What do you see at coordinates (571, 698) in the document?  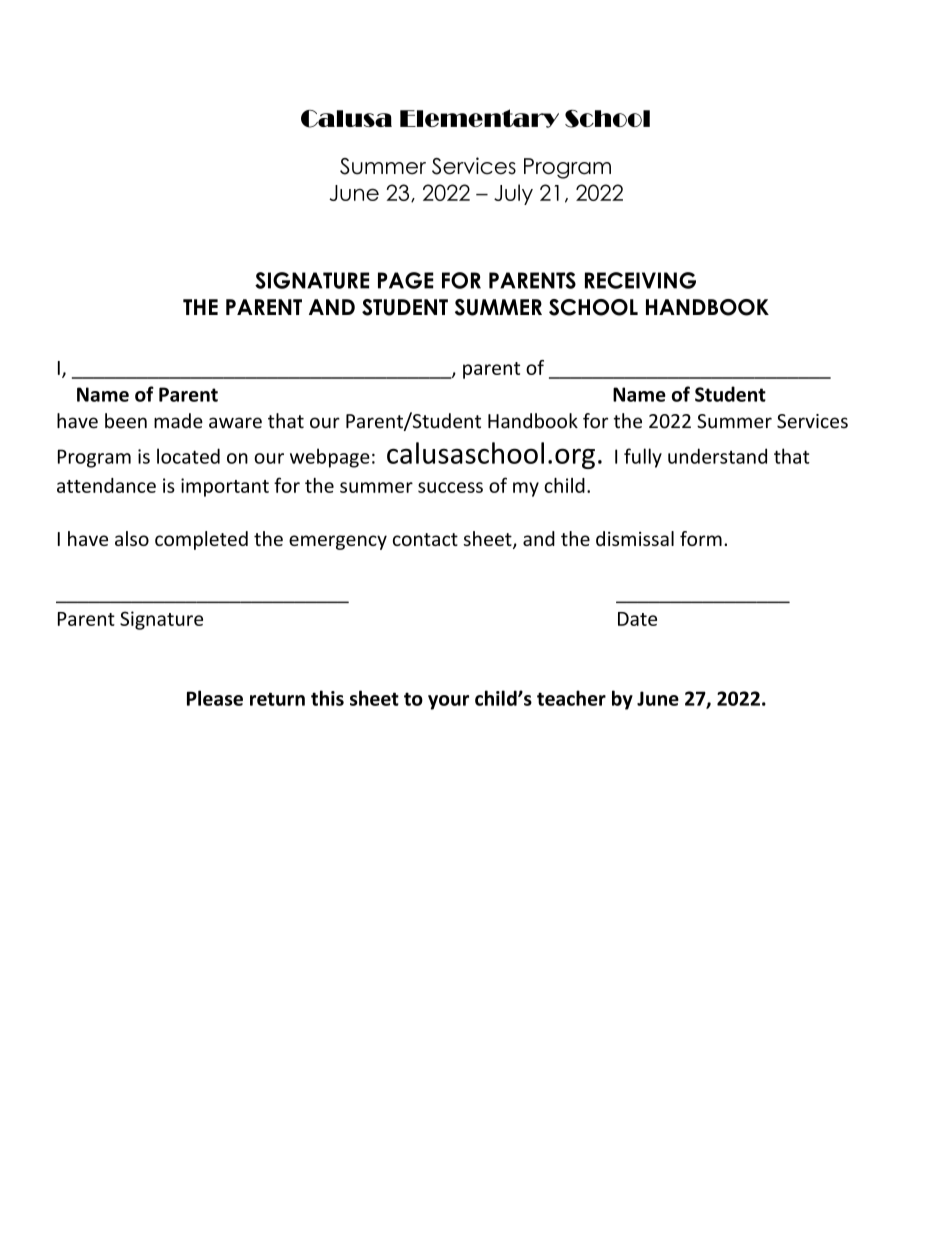 I see `teacher` at bounding box center [571, 698].
